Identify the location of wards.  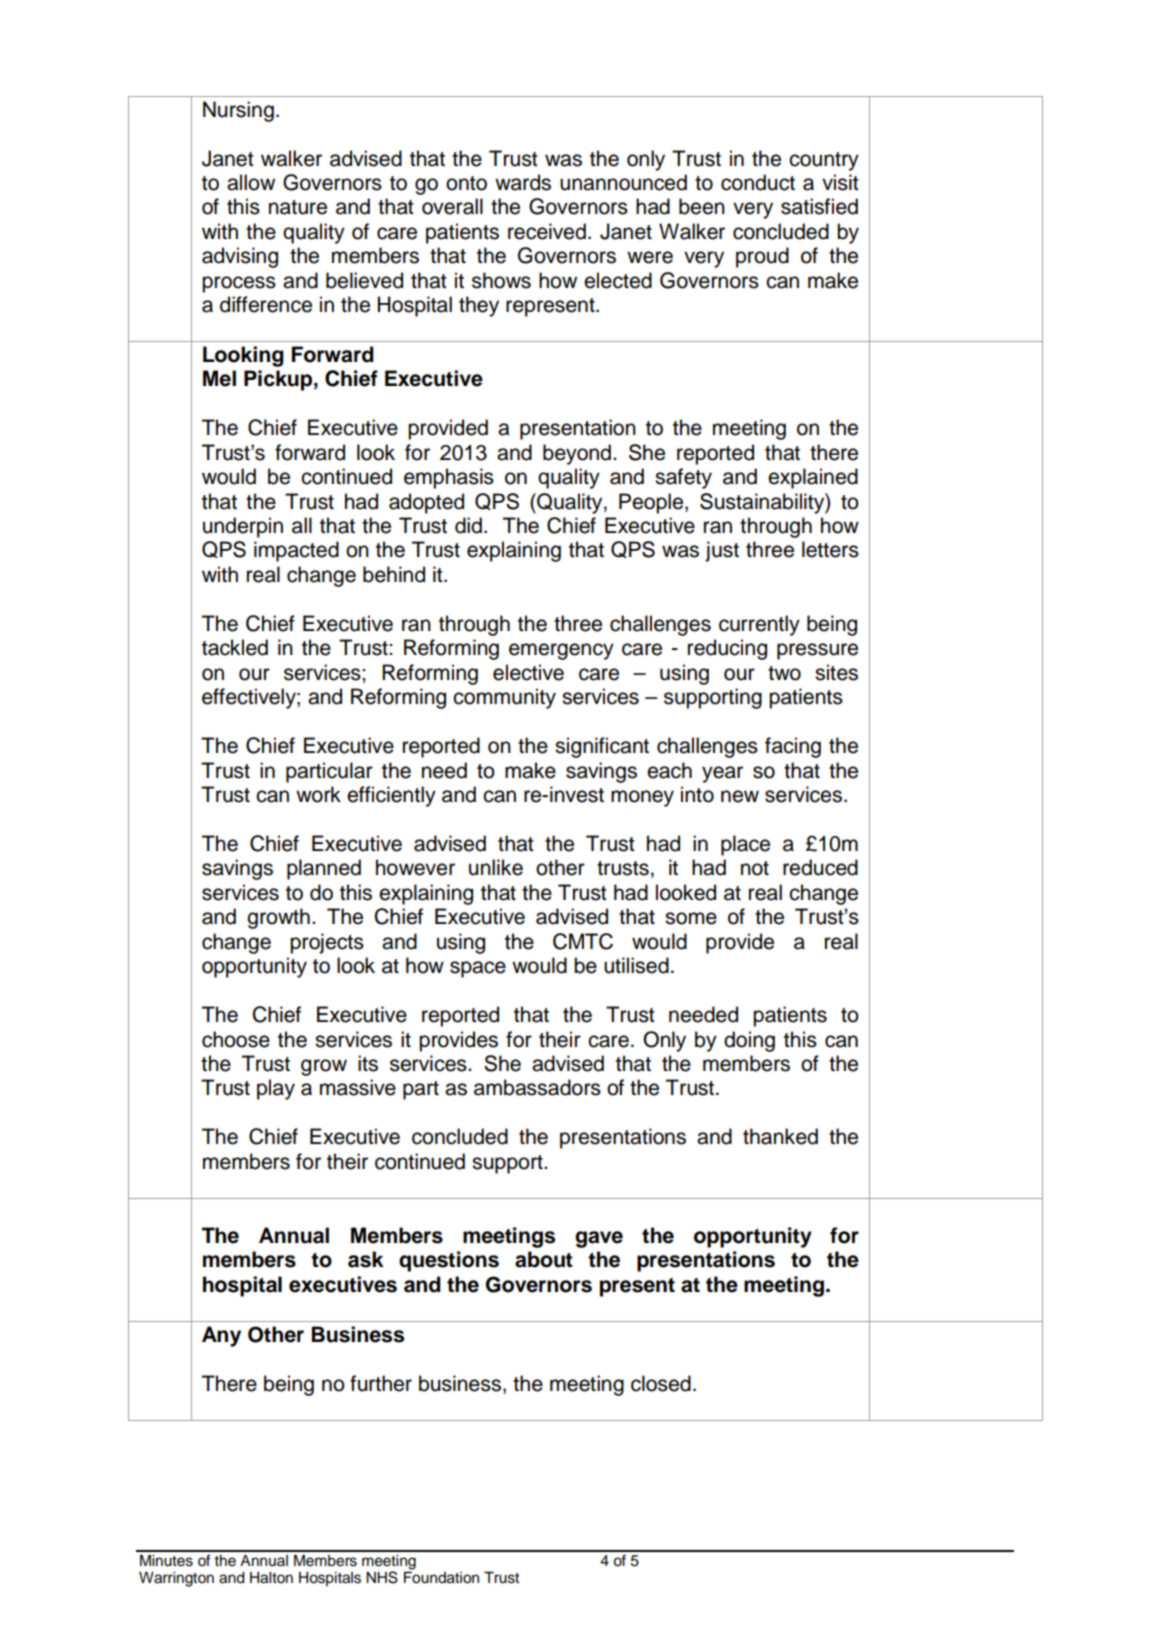
(523, 182).
